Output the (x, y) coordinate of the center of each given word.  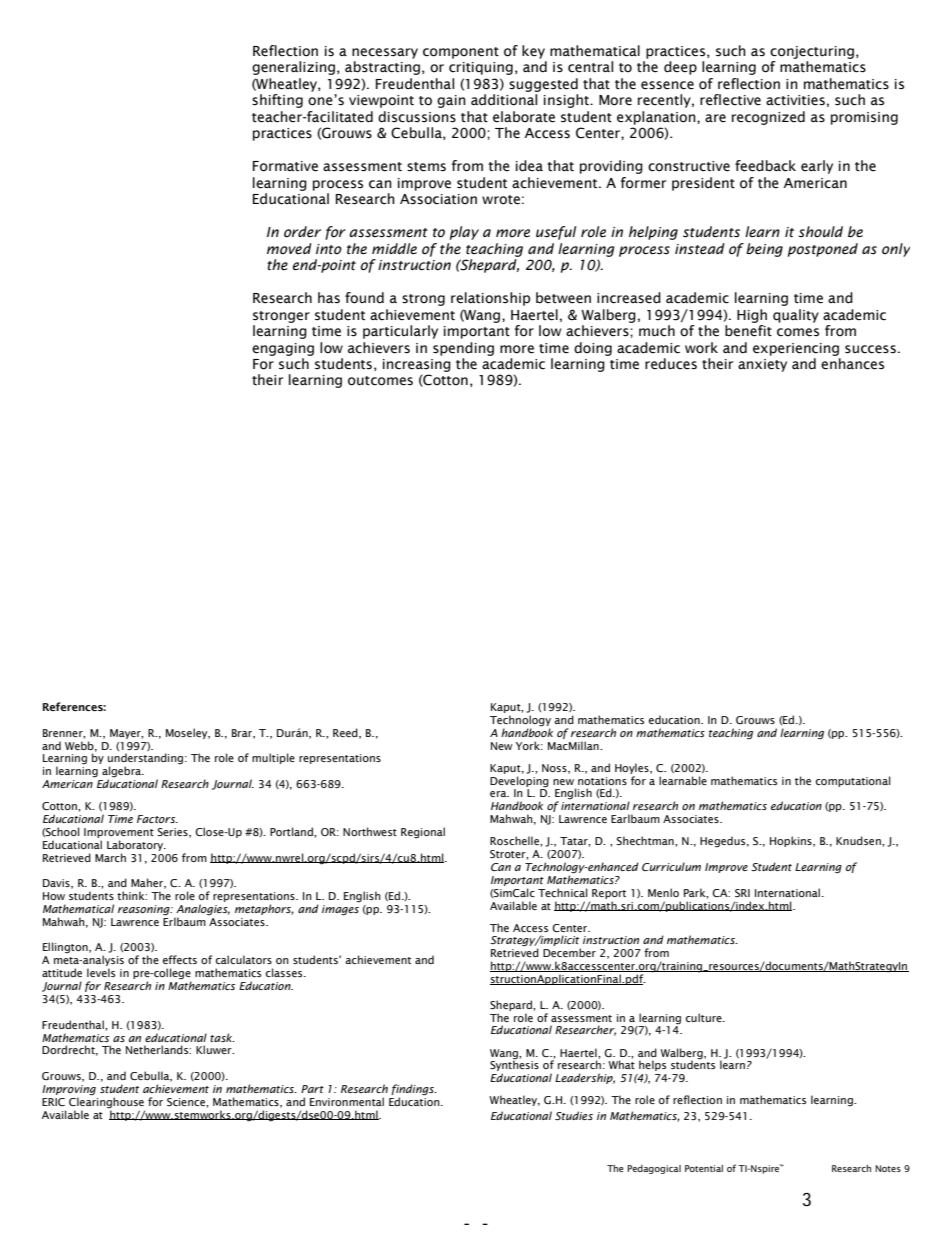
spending (463, 349)
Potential (704, 1168)
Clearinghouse (106, 1102)
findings (413, 1091)
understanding (147, 760)
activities (795, 100)
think (132, 895)
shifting (277, 101)
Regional (423, 833)
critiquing (481, 68)
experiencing (796, 349)
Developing (519, 782)
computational (853, 781)
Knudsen (859, 840)
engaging (283, 349)
